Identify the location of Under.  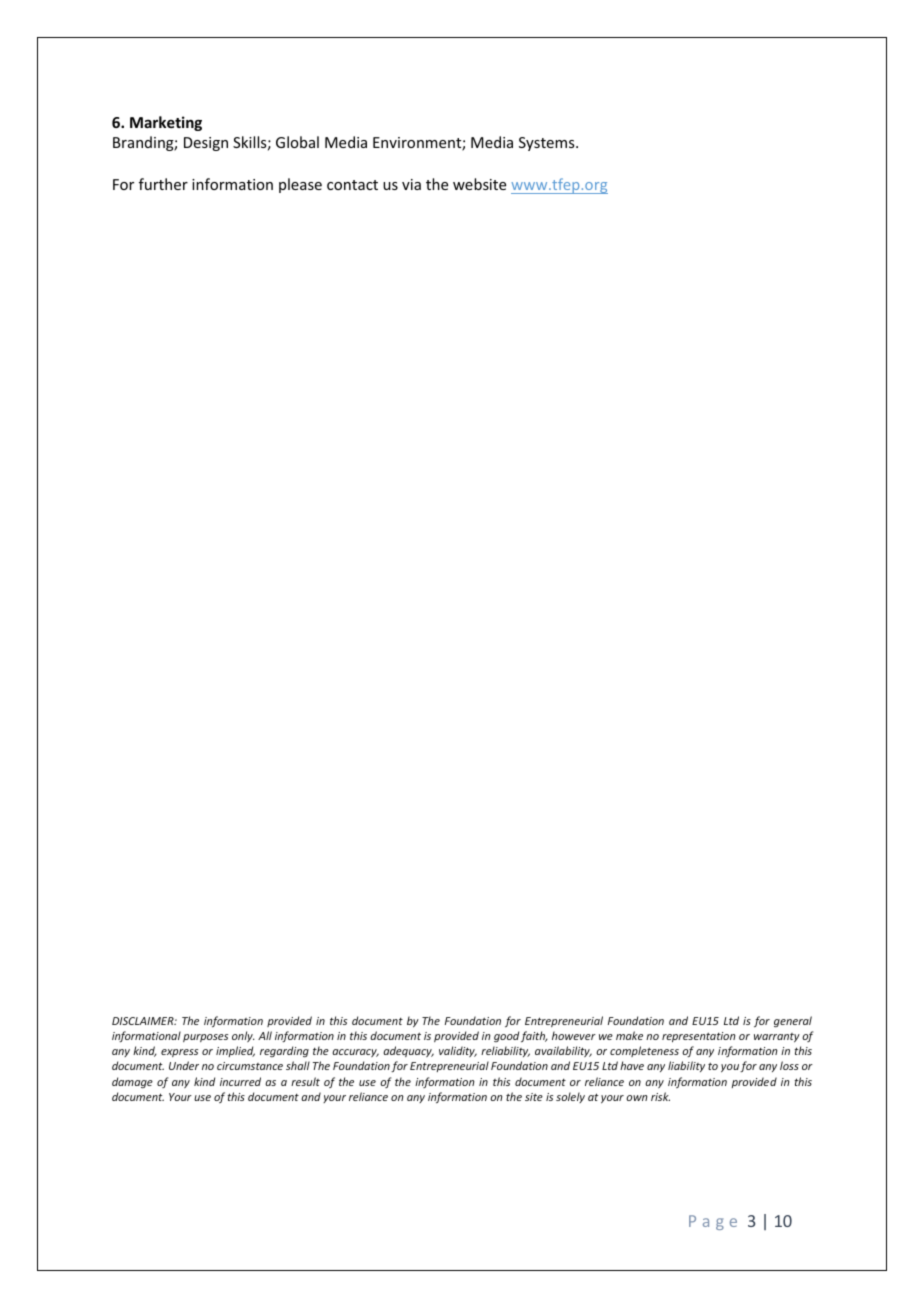
(184, 1065).
